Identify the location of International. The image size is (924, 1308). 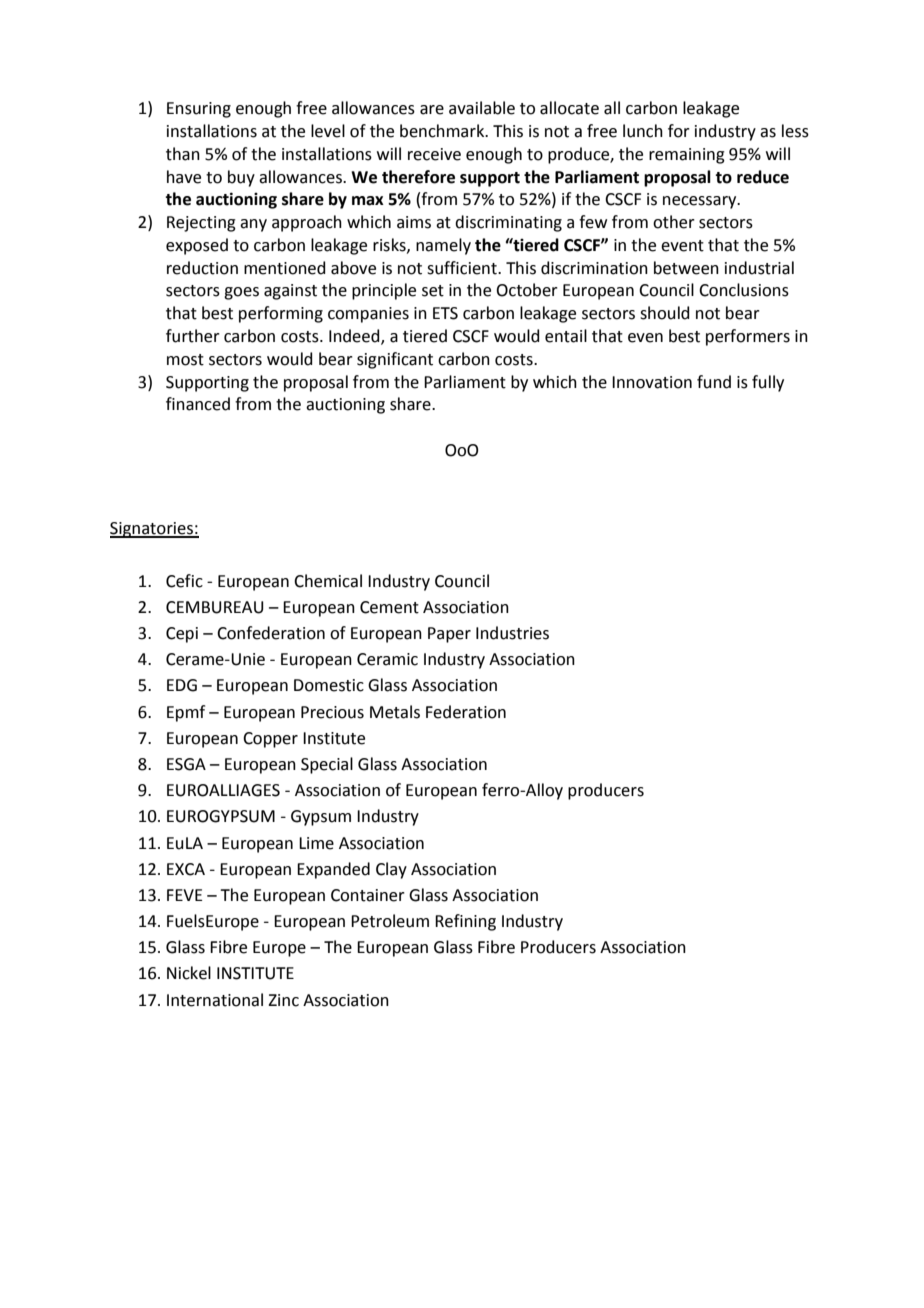
(215, 1000).
